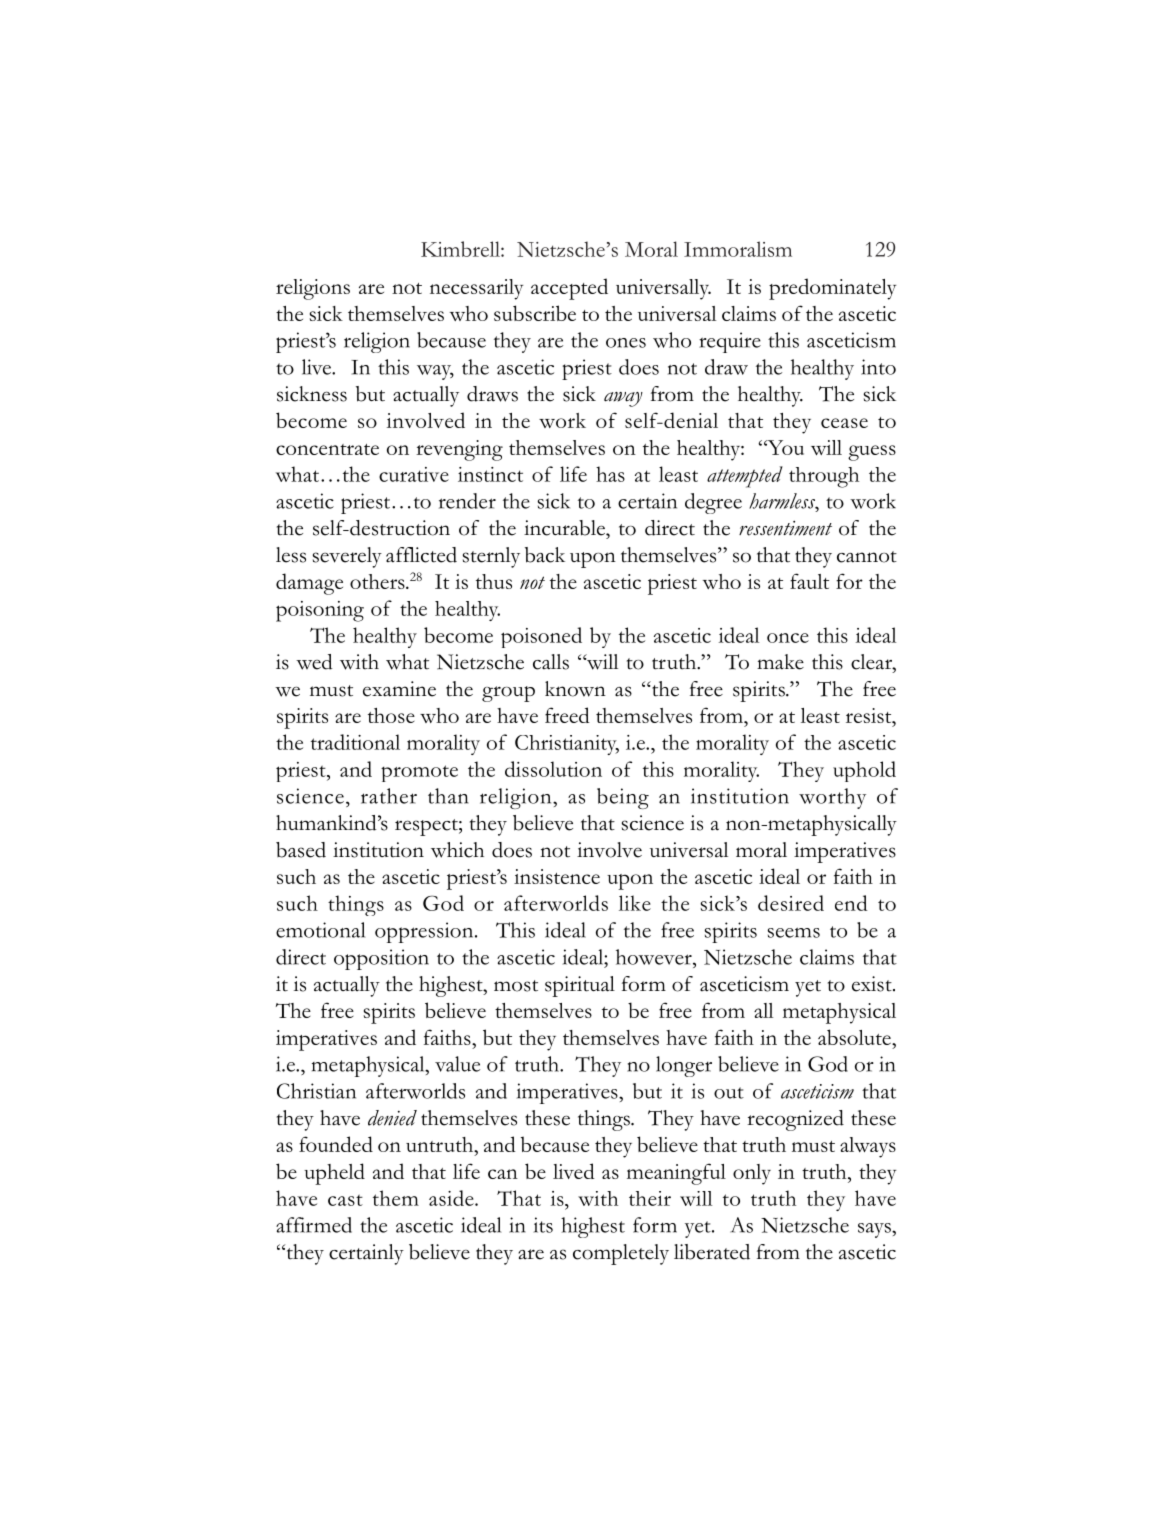 The width and height of the document is (1172, 1517). What do you see at coordinates (832, 798) in the document?
I see `worthy` at bounding box center [832, 798].
